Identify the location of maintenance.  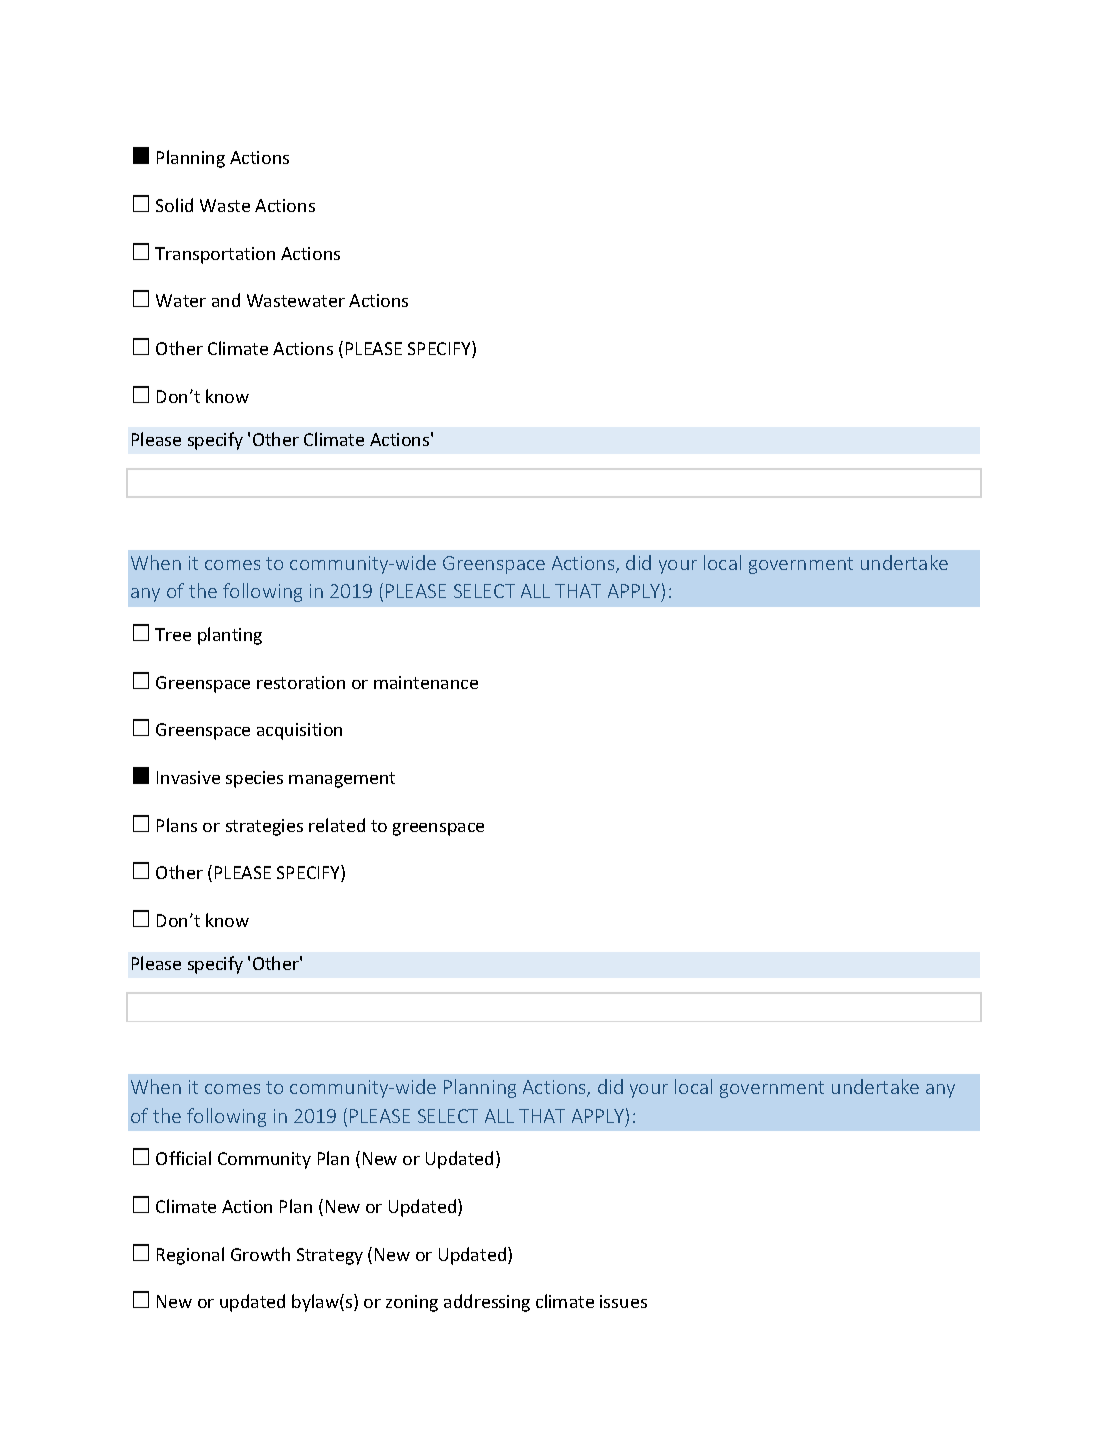
(426, 682).
